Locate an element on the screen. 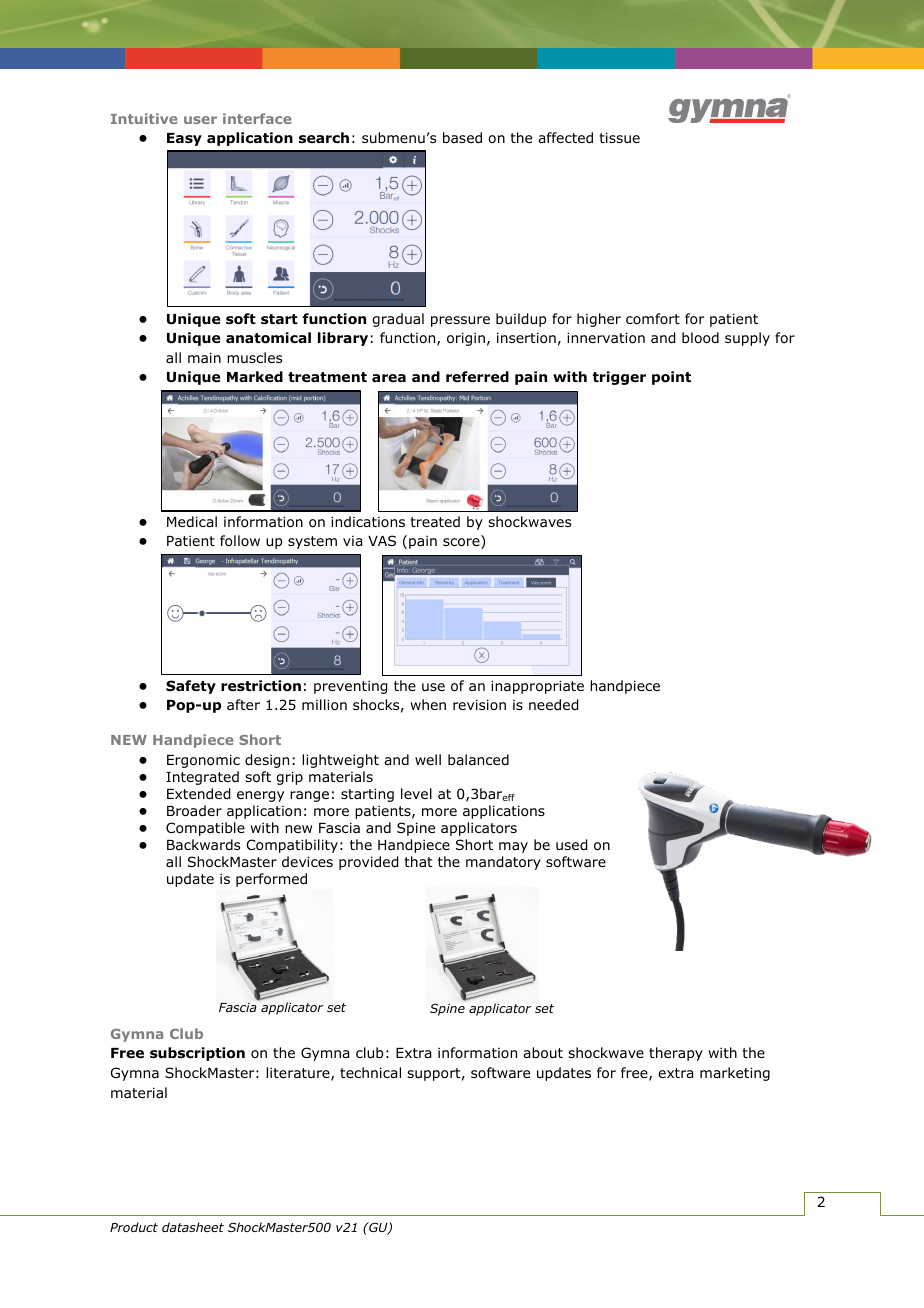 This screenshot has width=924, height=1308. datasheet is located at coordinates (193, 1227).
